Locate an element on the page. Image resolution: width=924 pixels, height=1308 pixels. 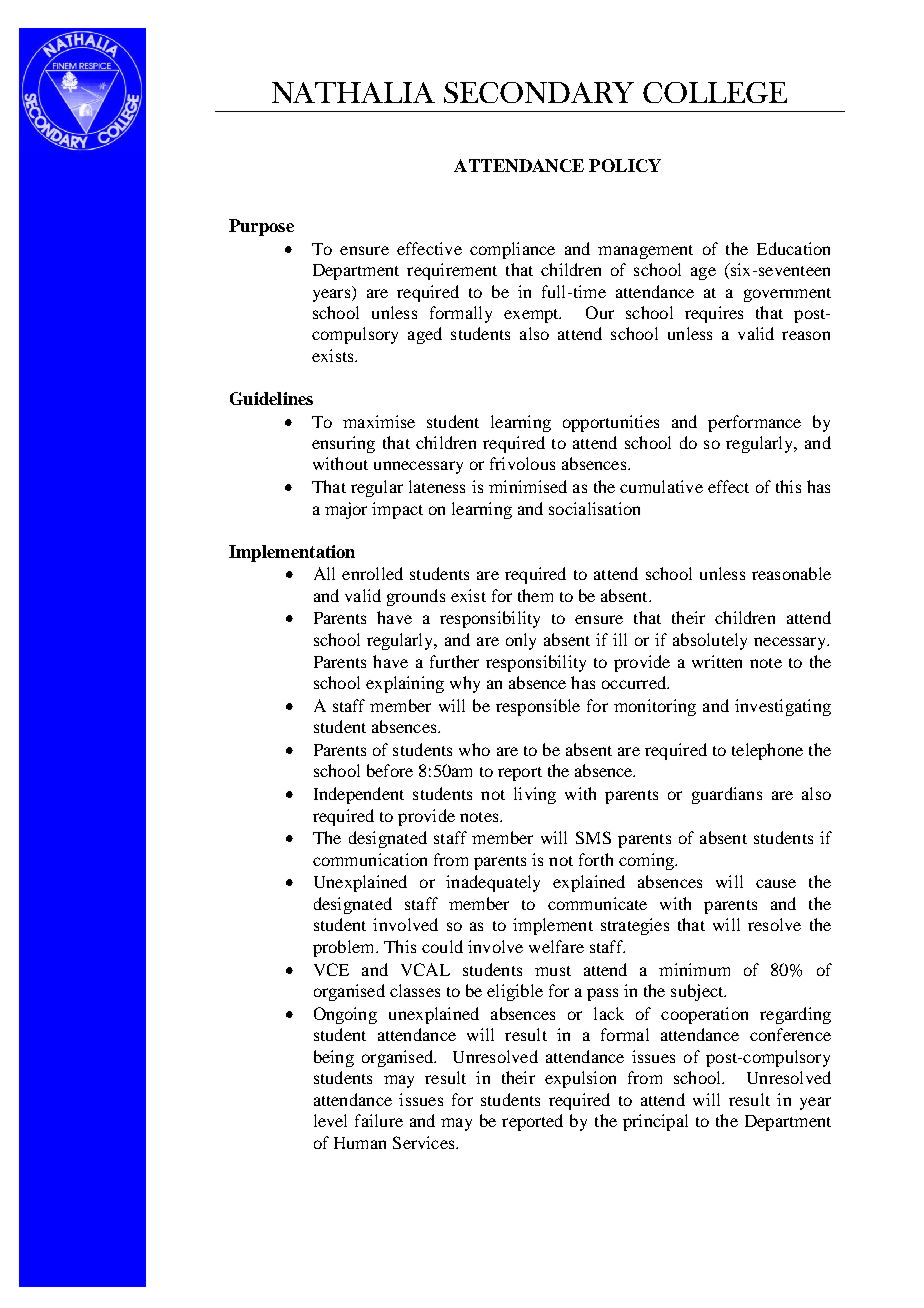
expulsion is located at coordinates (580, 1079).
